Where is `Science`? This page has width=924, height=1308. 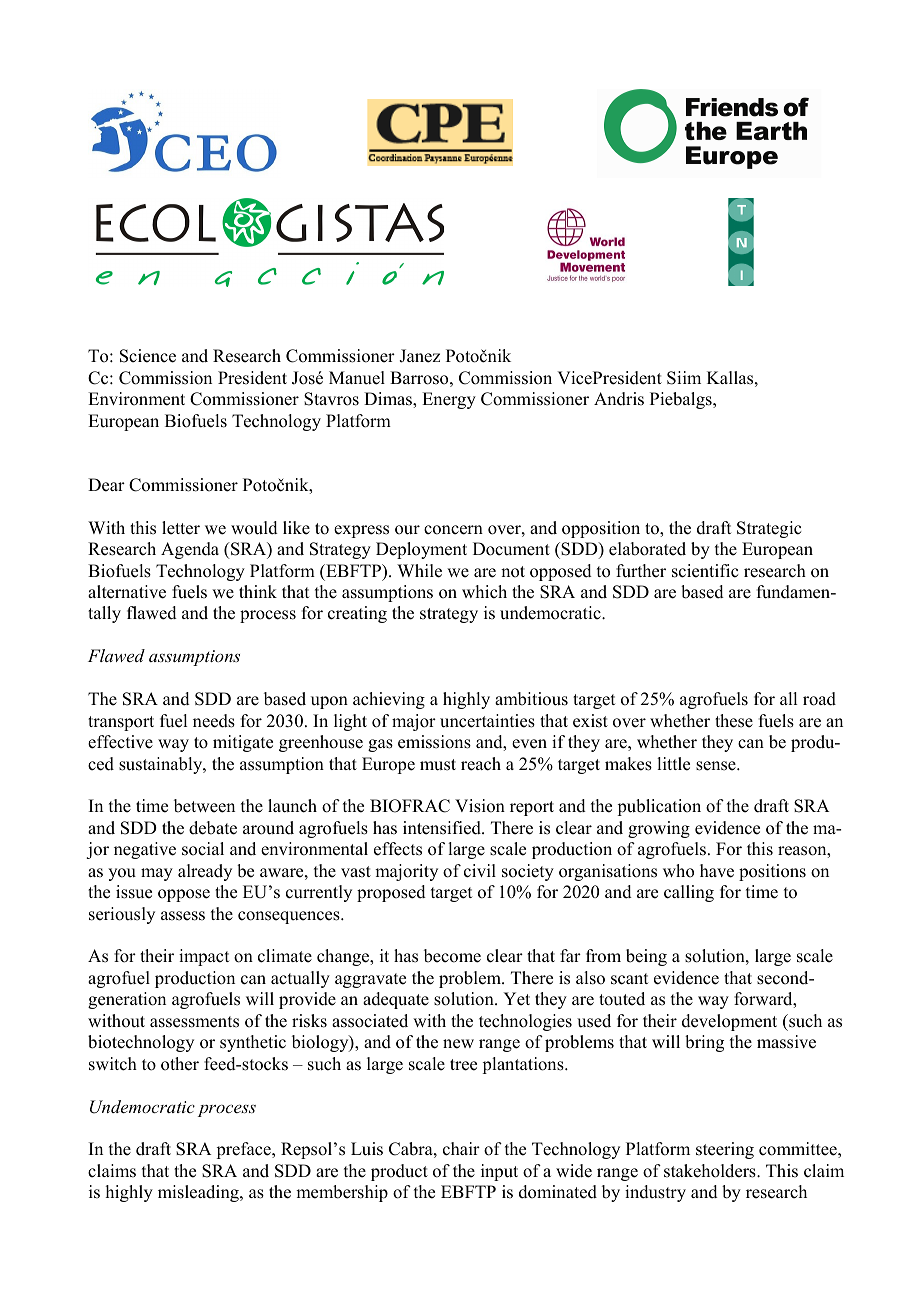 Science is located at coordinates (148, 356).
